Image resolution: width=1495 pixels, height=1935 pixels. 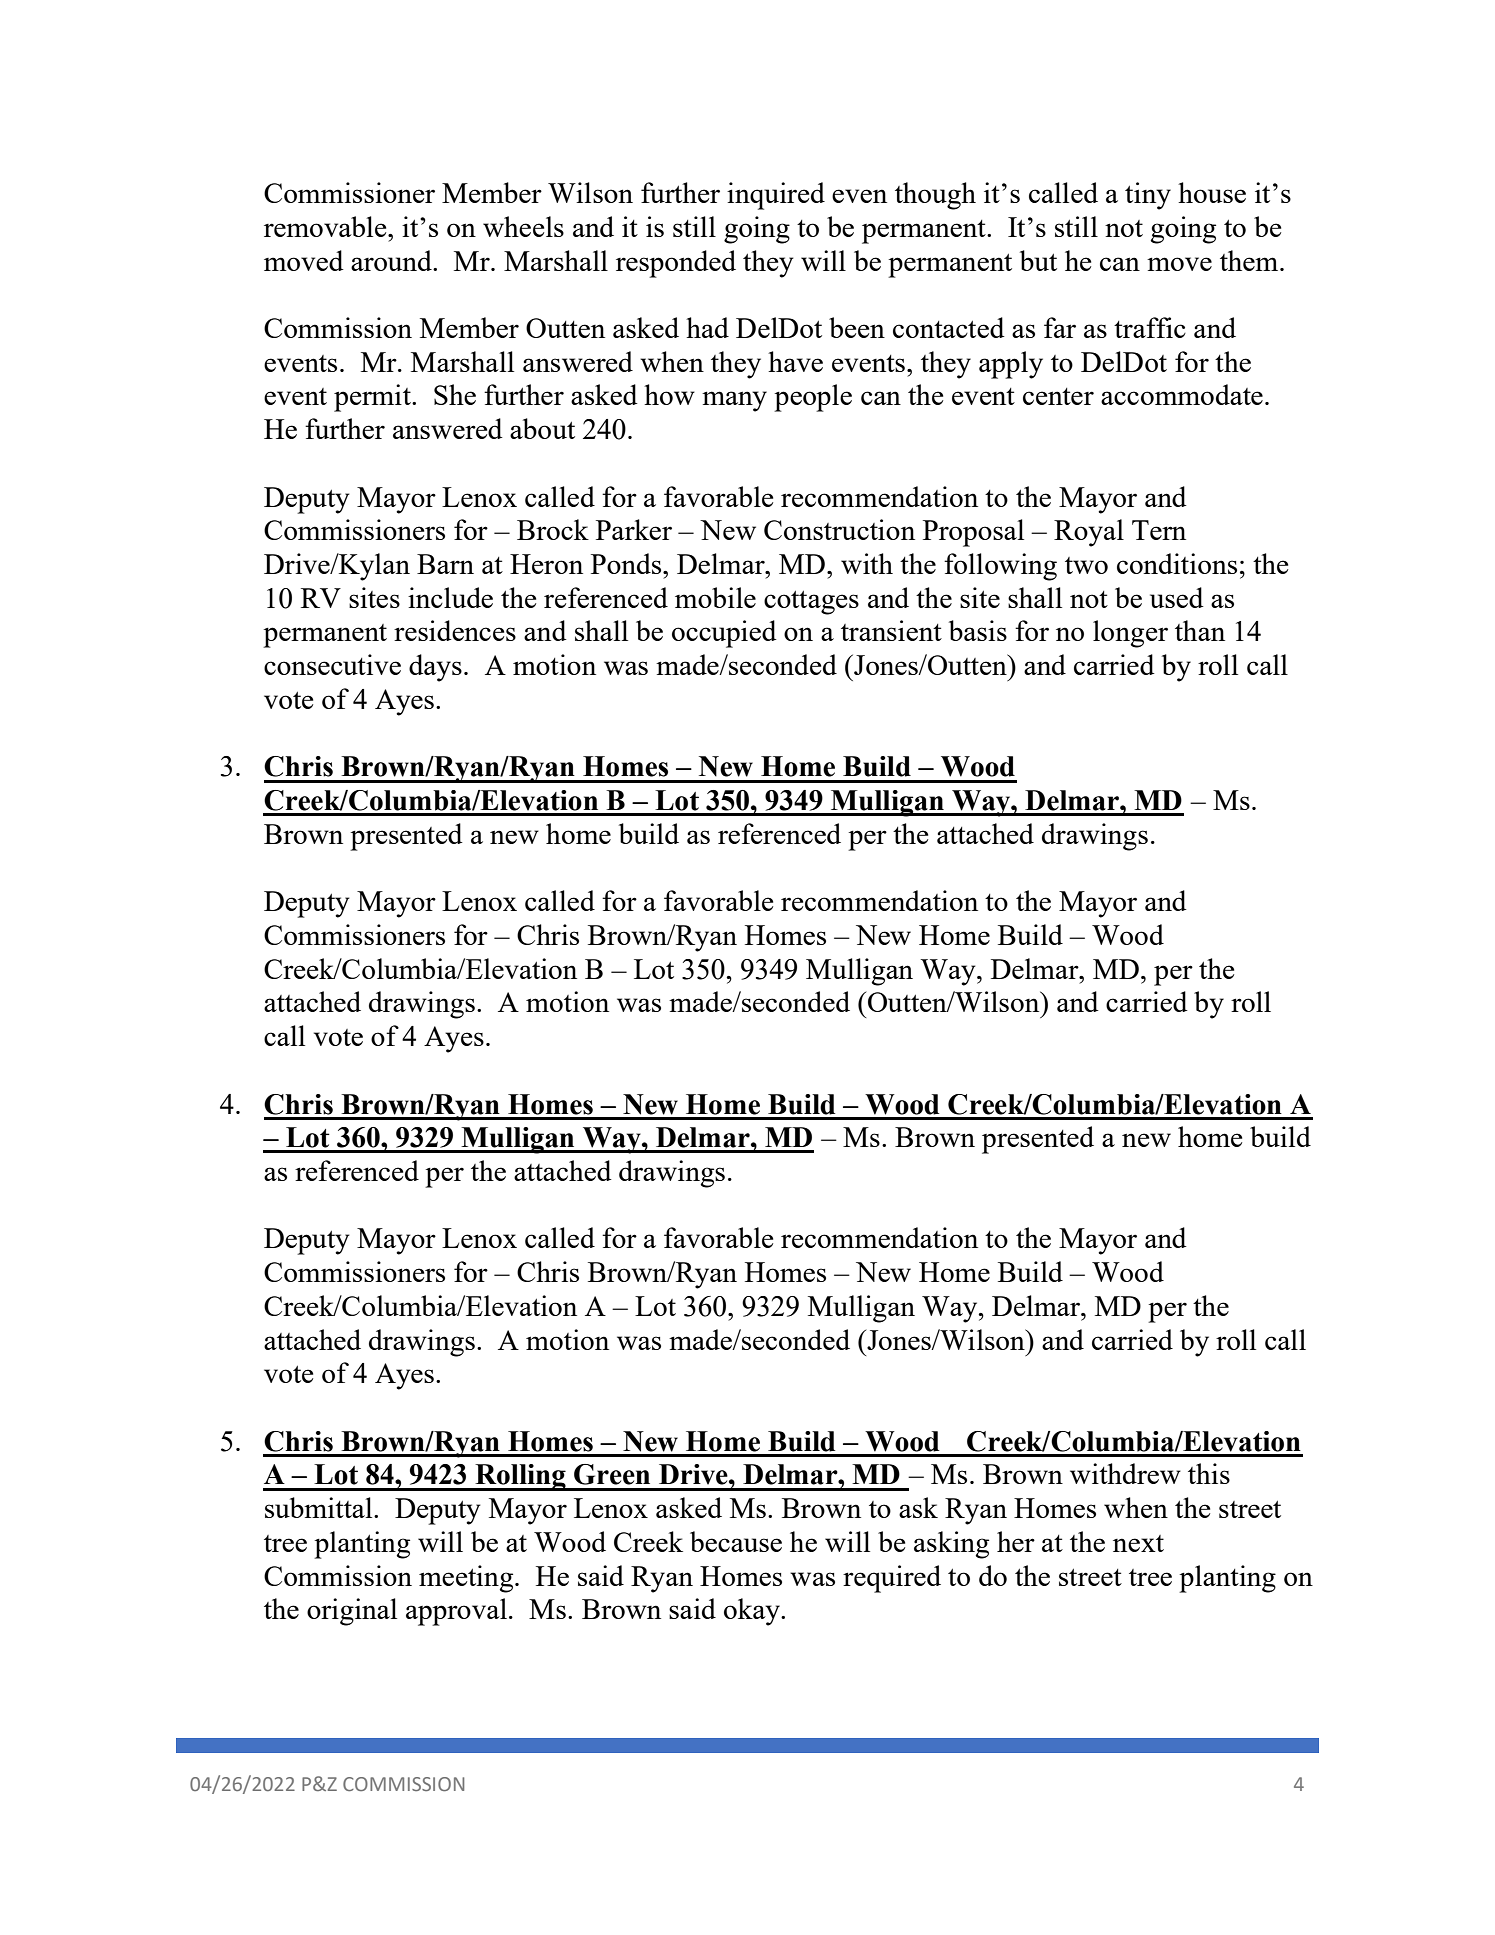 What do you see at coordinates (467, 1579) in the page?
I see `meeting` at bounding box center [467, 1579].
